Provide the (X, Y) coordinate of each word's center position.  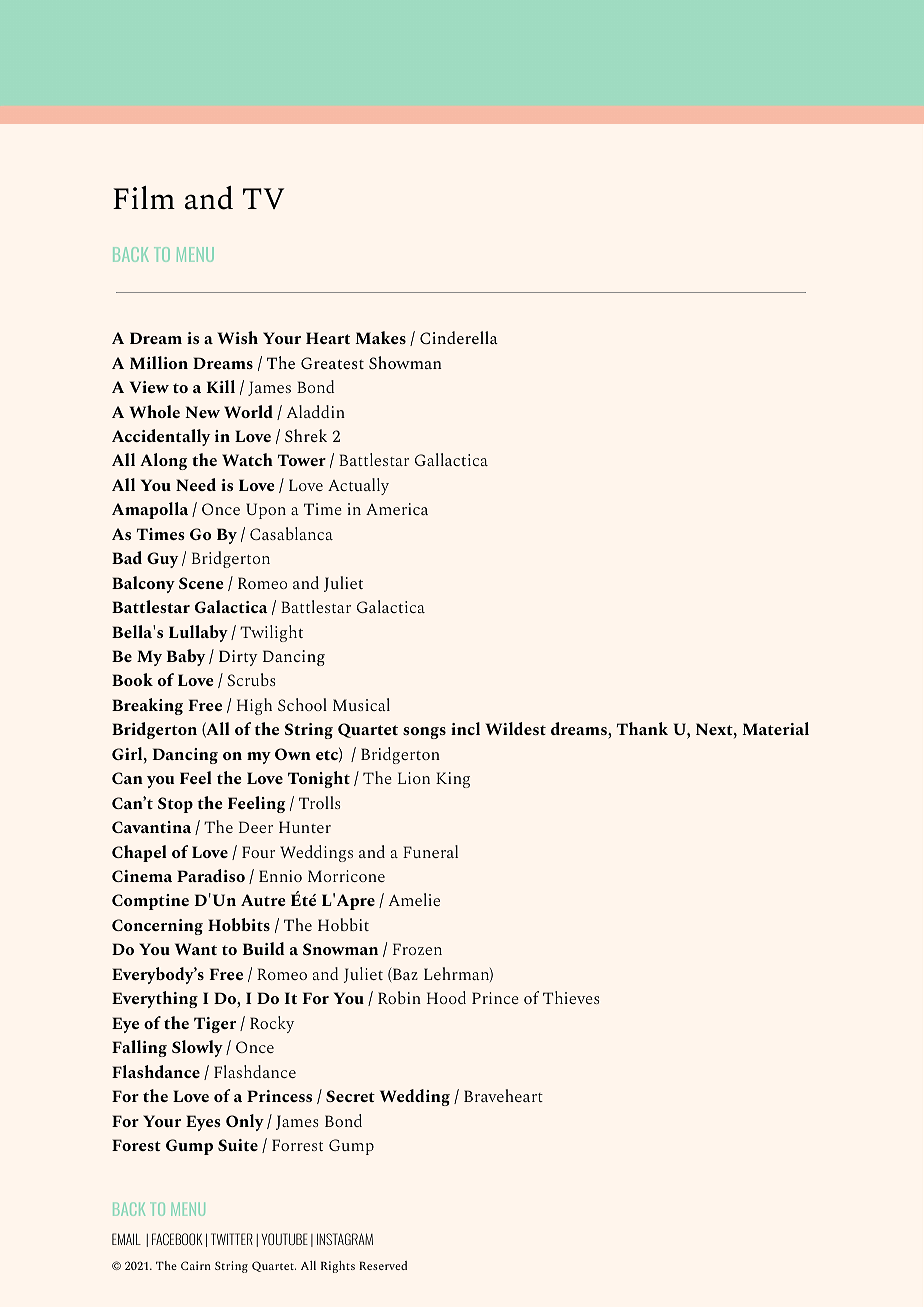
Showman (405, 362)
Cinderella (459, 337)
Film (144, 197)
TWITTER (232, 1239)
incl (465, 728)
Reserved (383, 1265)
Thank (642, 728)
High (254, 706)
